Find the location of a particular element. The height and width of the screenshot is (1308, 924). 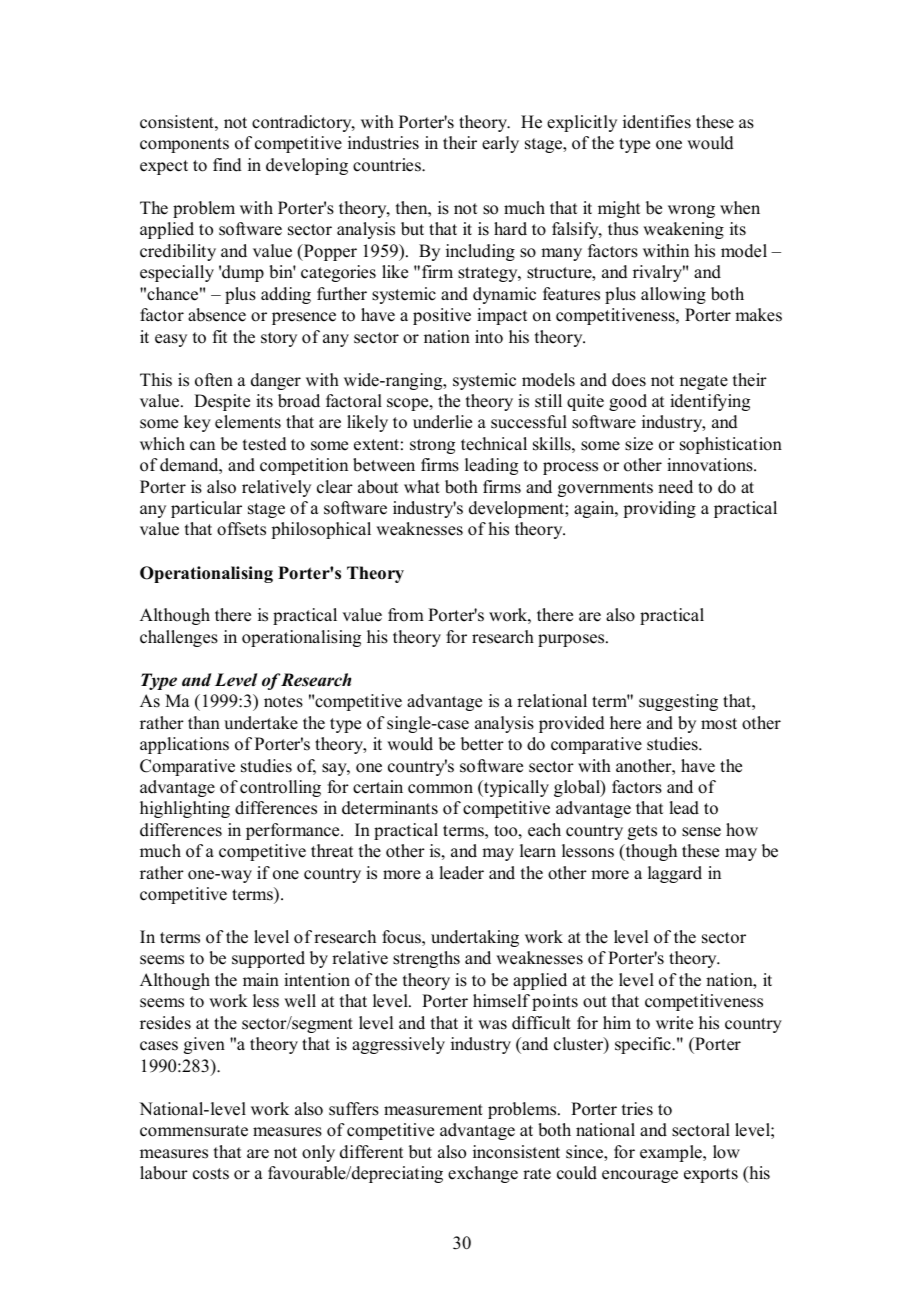

need is located at coordinates (675, 487).
